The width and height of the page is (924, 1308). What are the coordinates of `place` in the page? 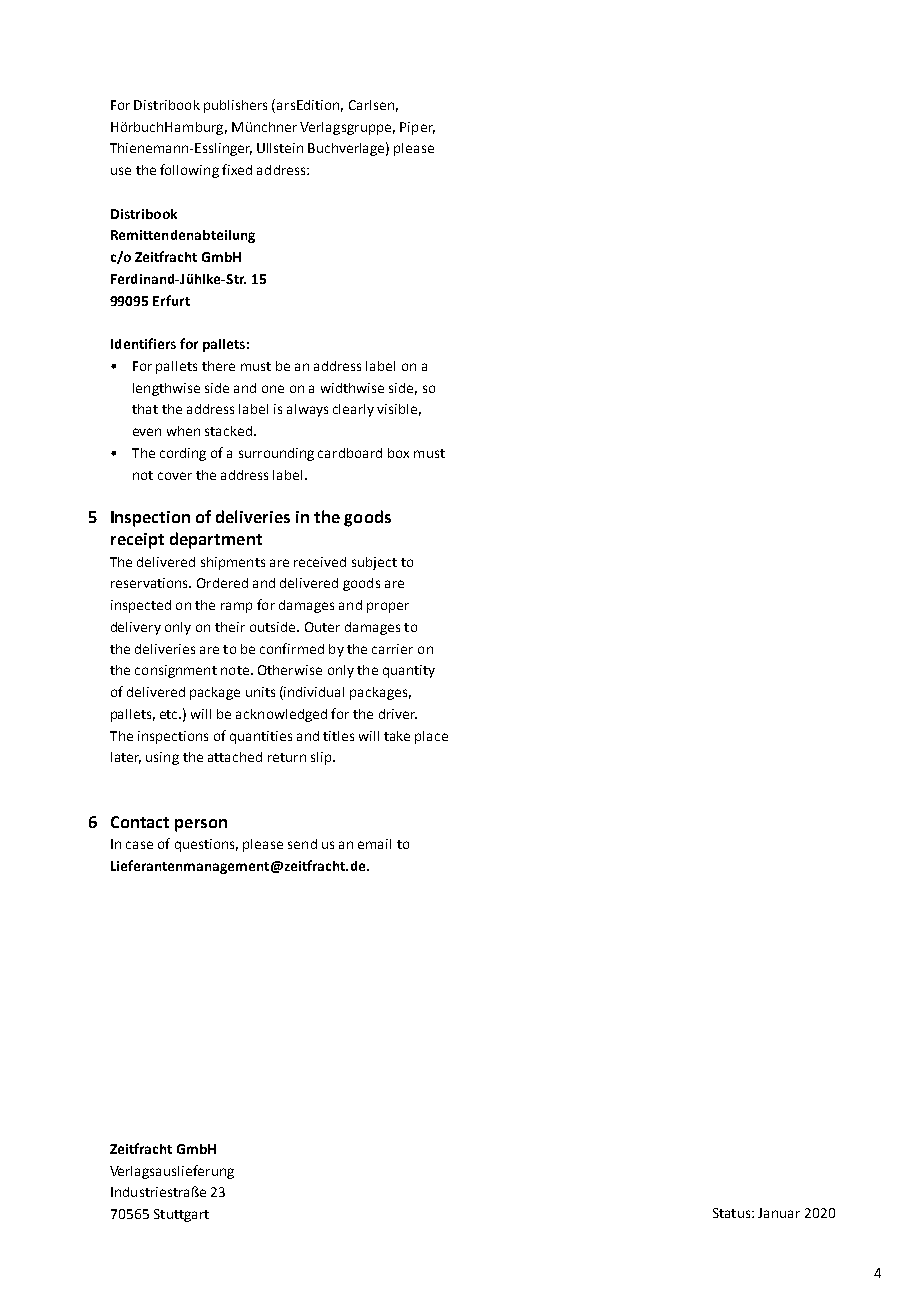 It's located at (431, 737).
